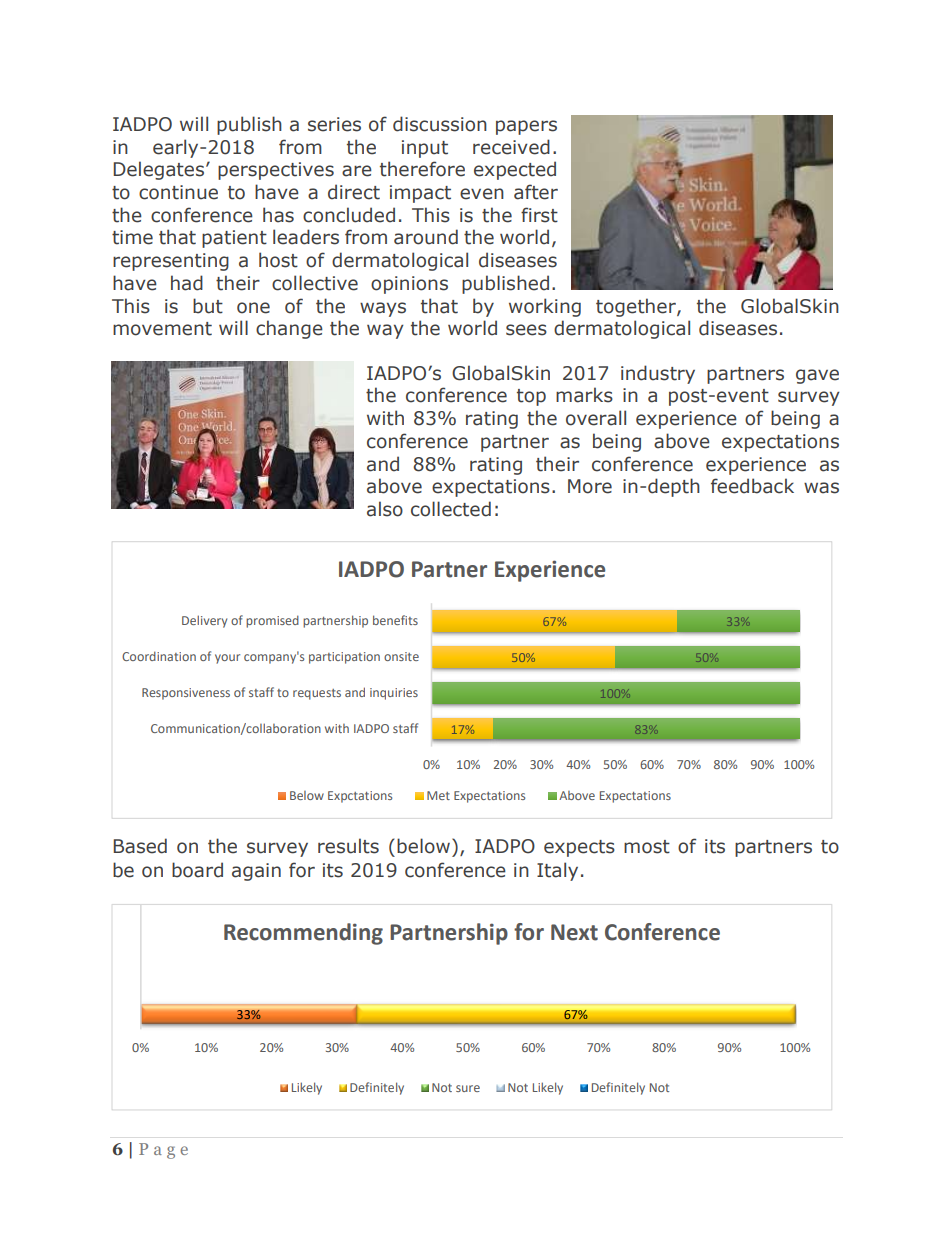  I want to click on top, so click(531, 397).
